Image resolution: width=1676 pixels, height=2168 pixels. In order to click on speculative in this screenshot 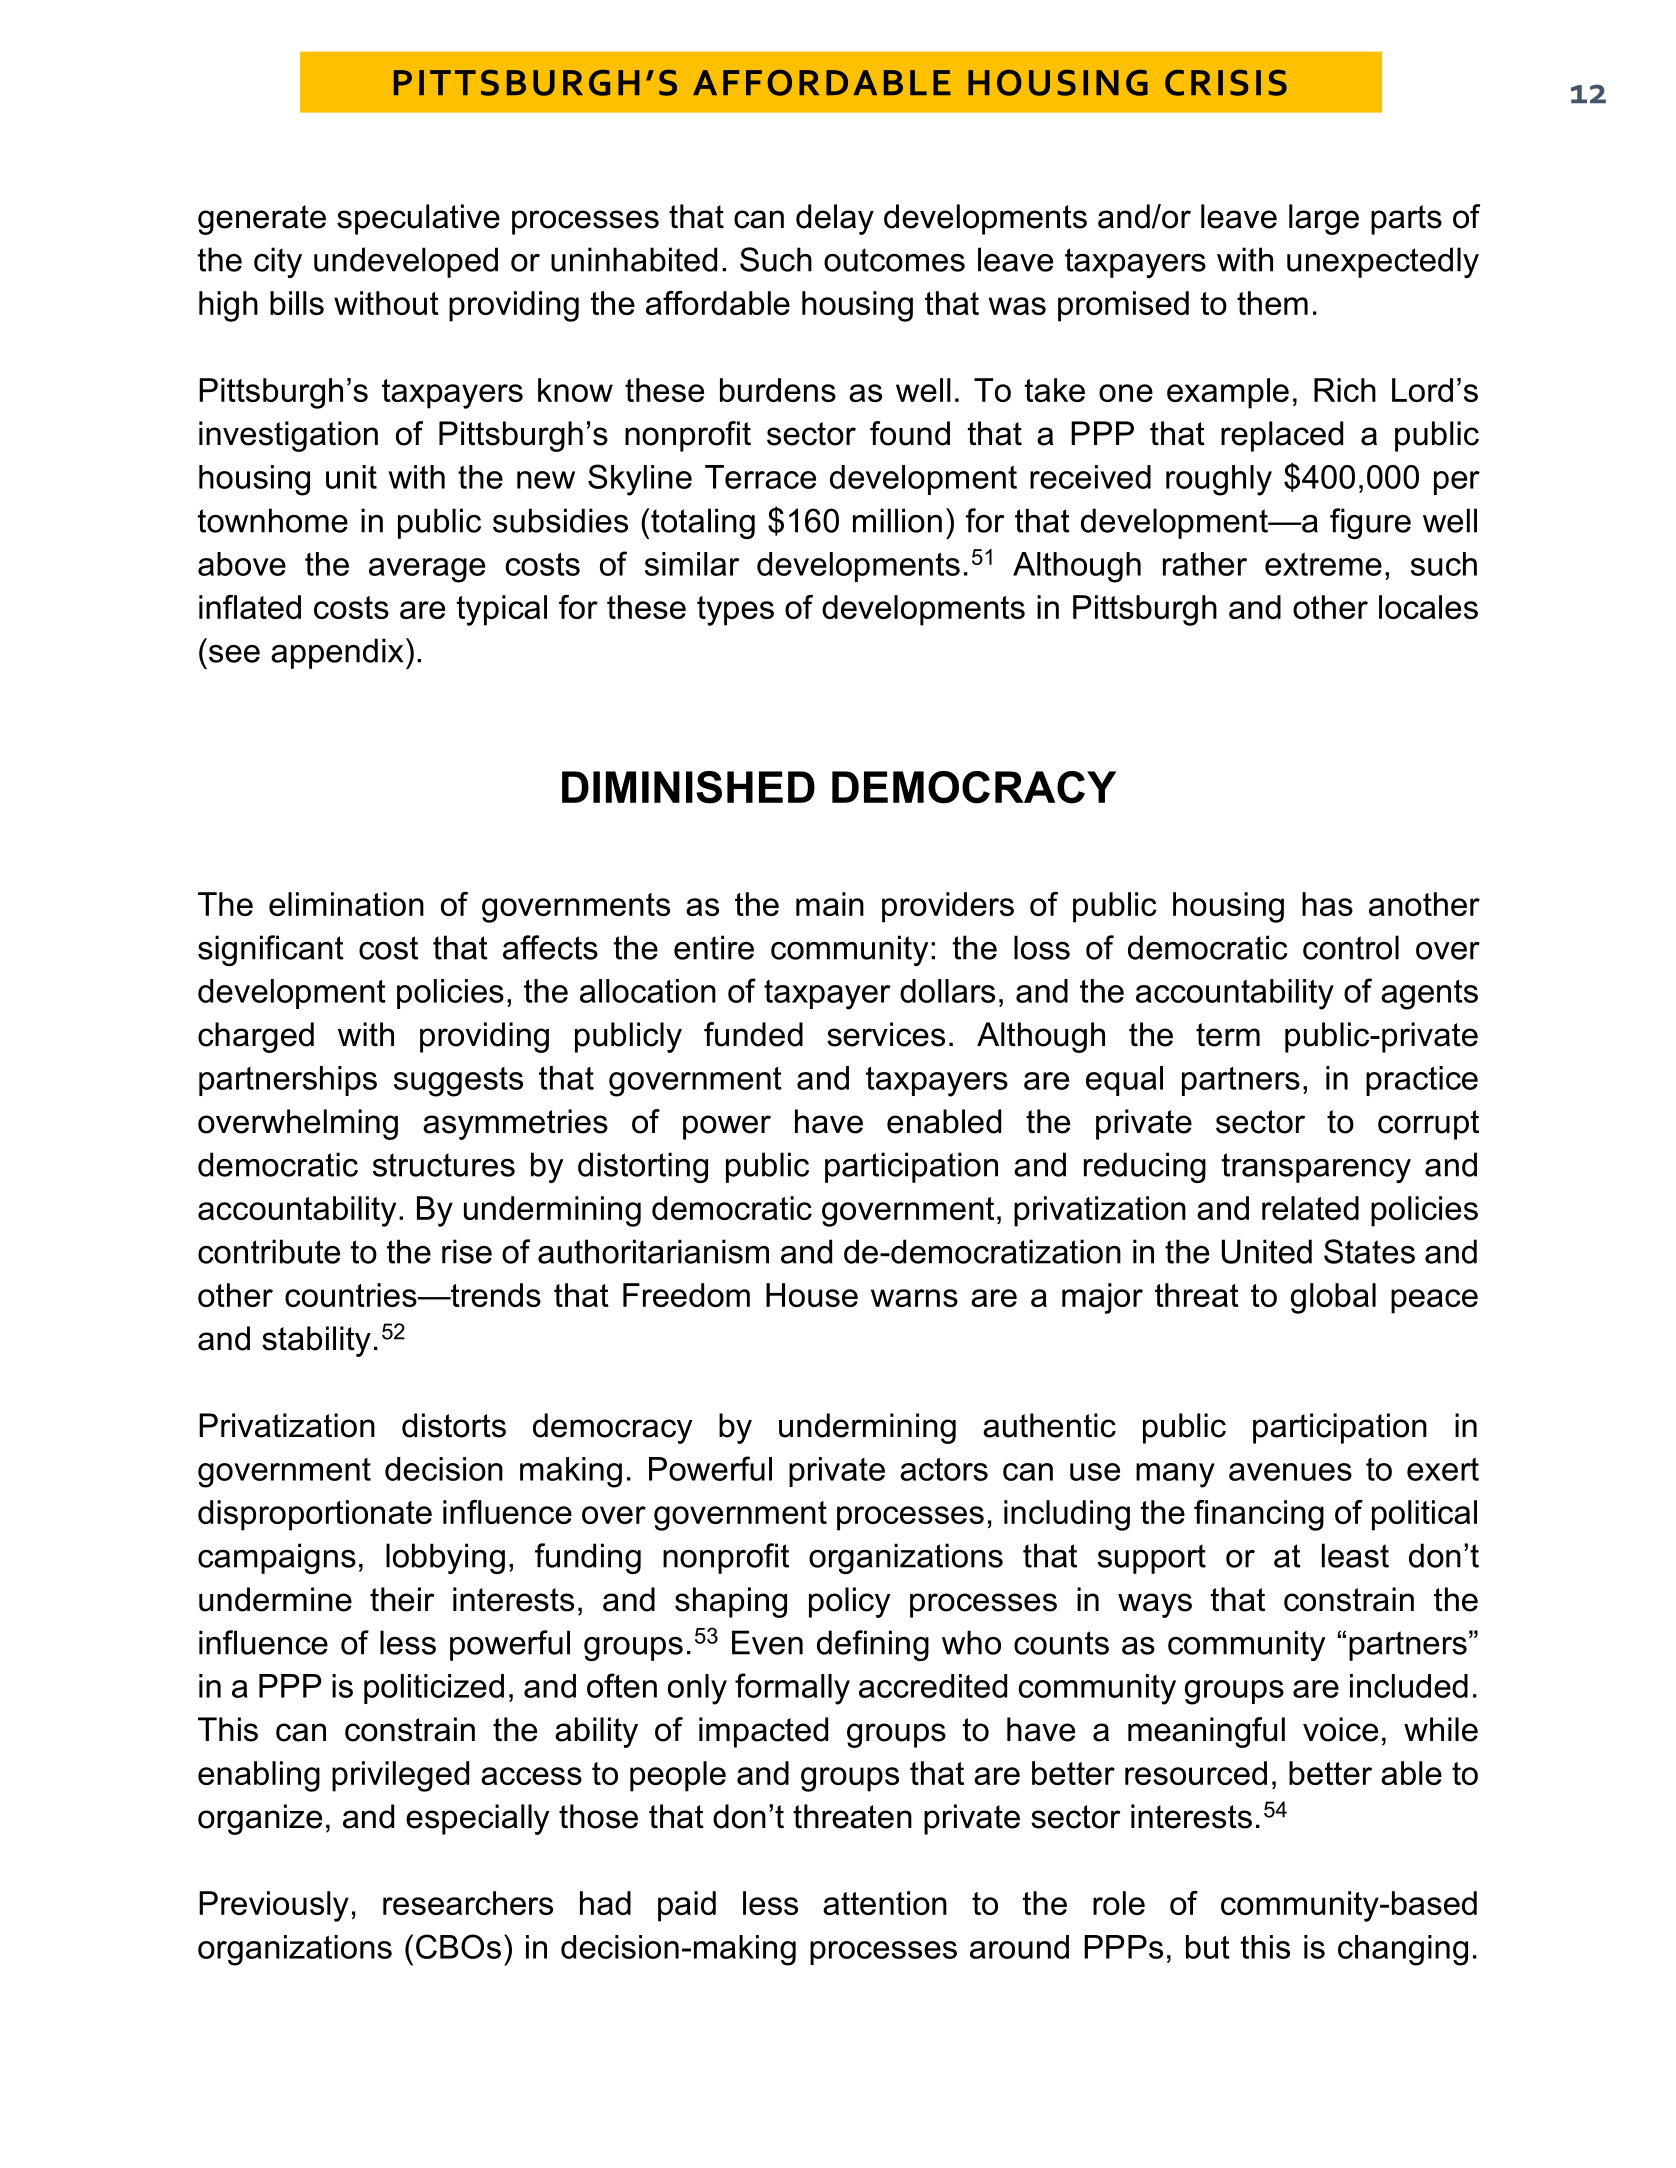, I will do `click(418, 219)`.
